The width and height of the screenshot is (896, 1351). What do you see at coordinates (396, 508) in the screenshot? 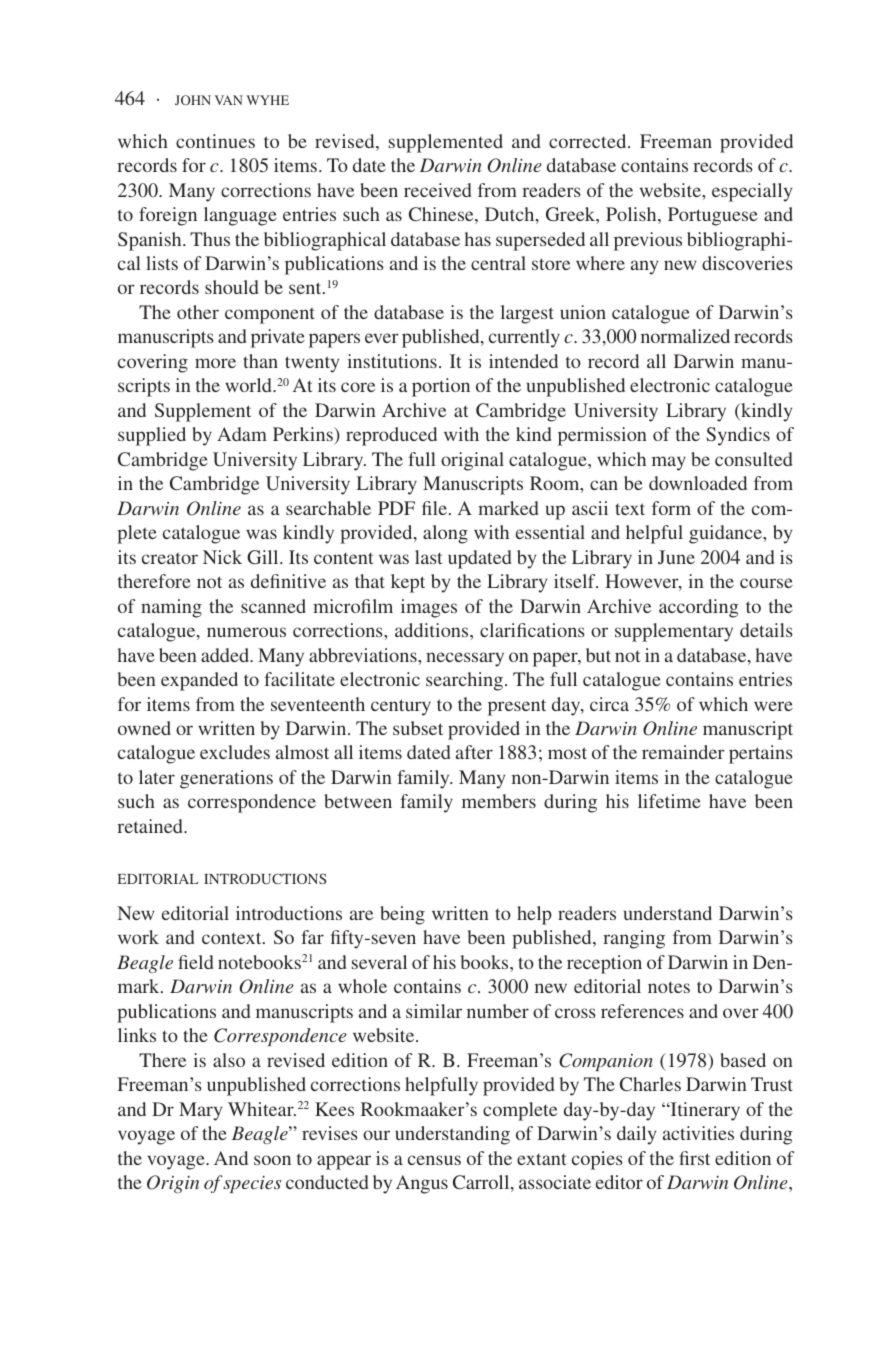
I see `PDF` at bounding box center [396, 508].
